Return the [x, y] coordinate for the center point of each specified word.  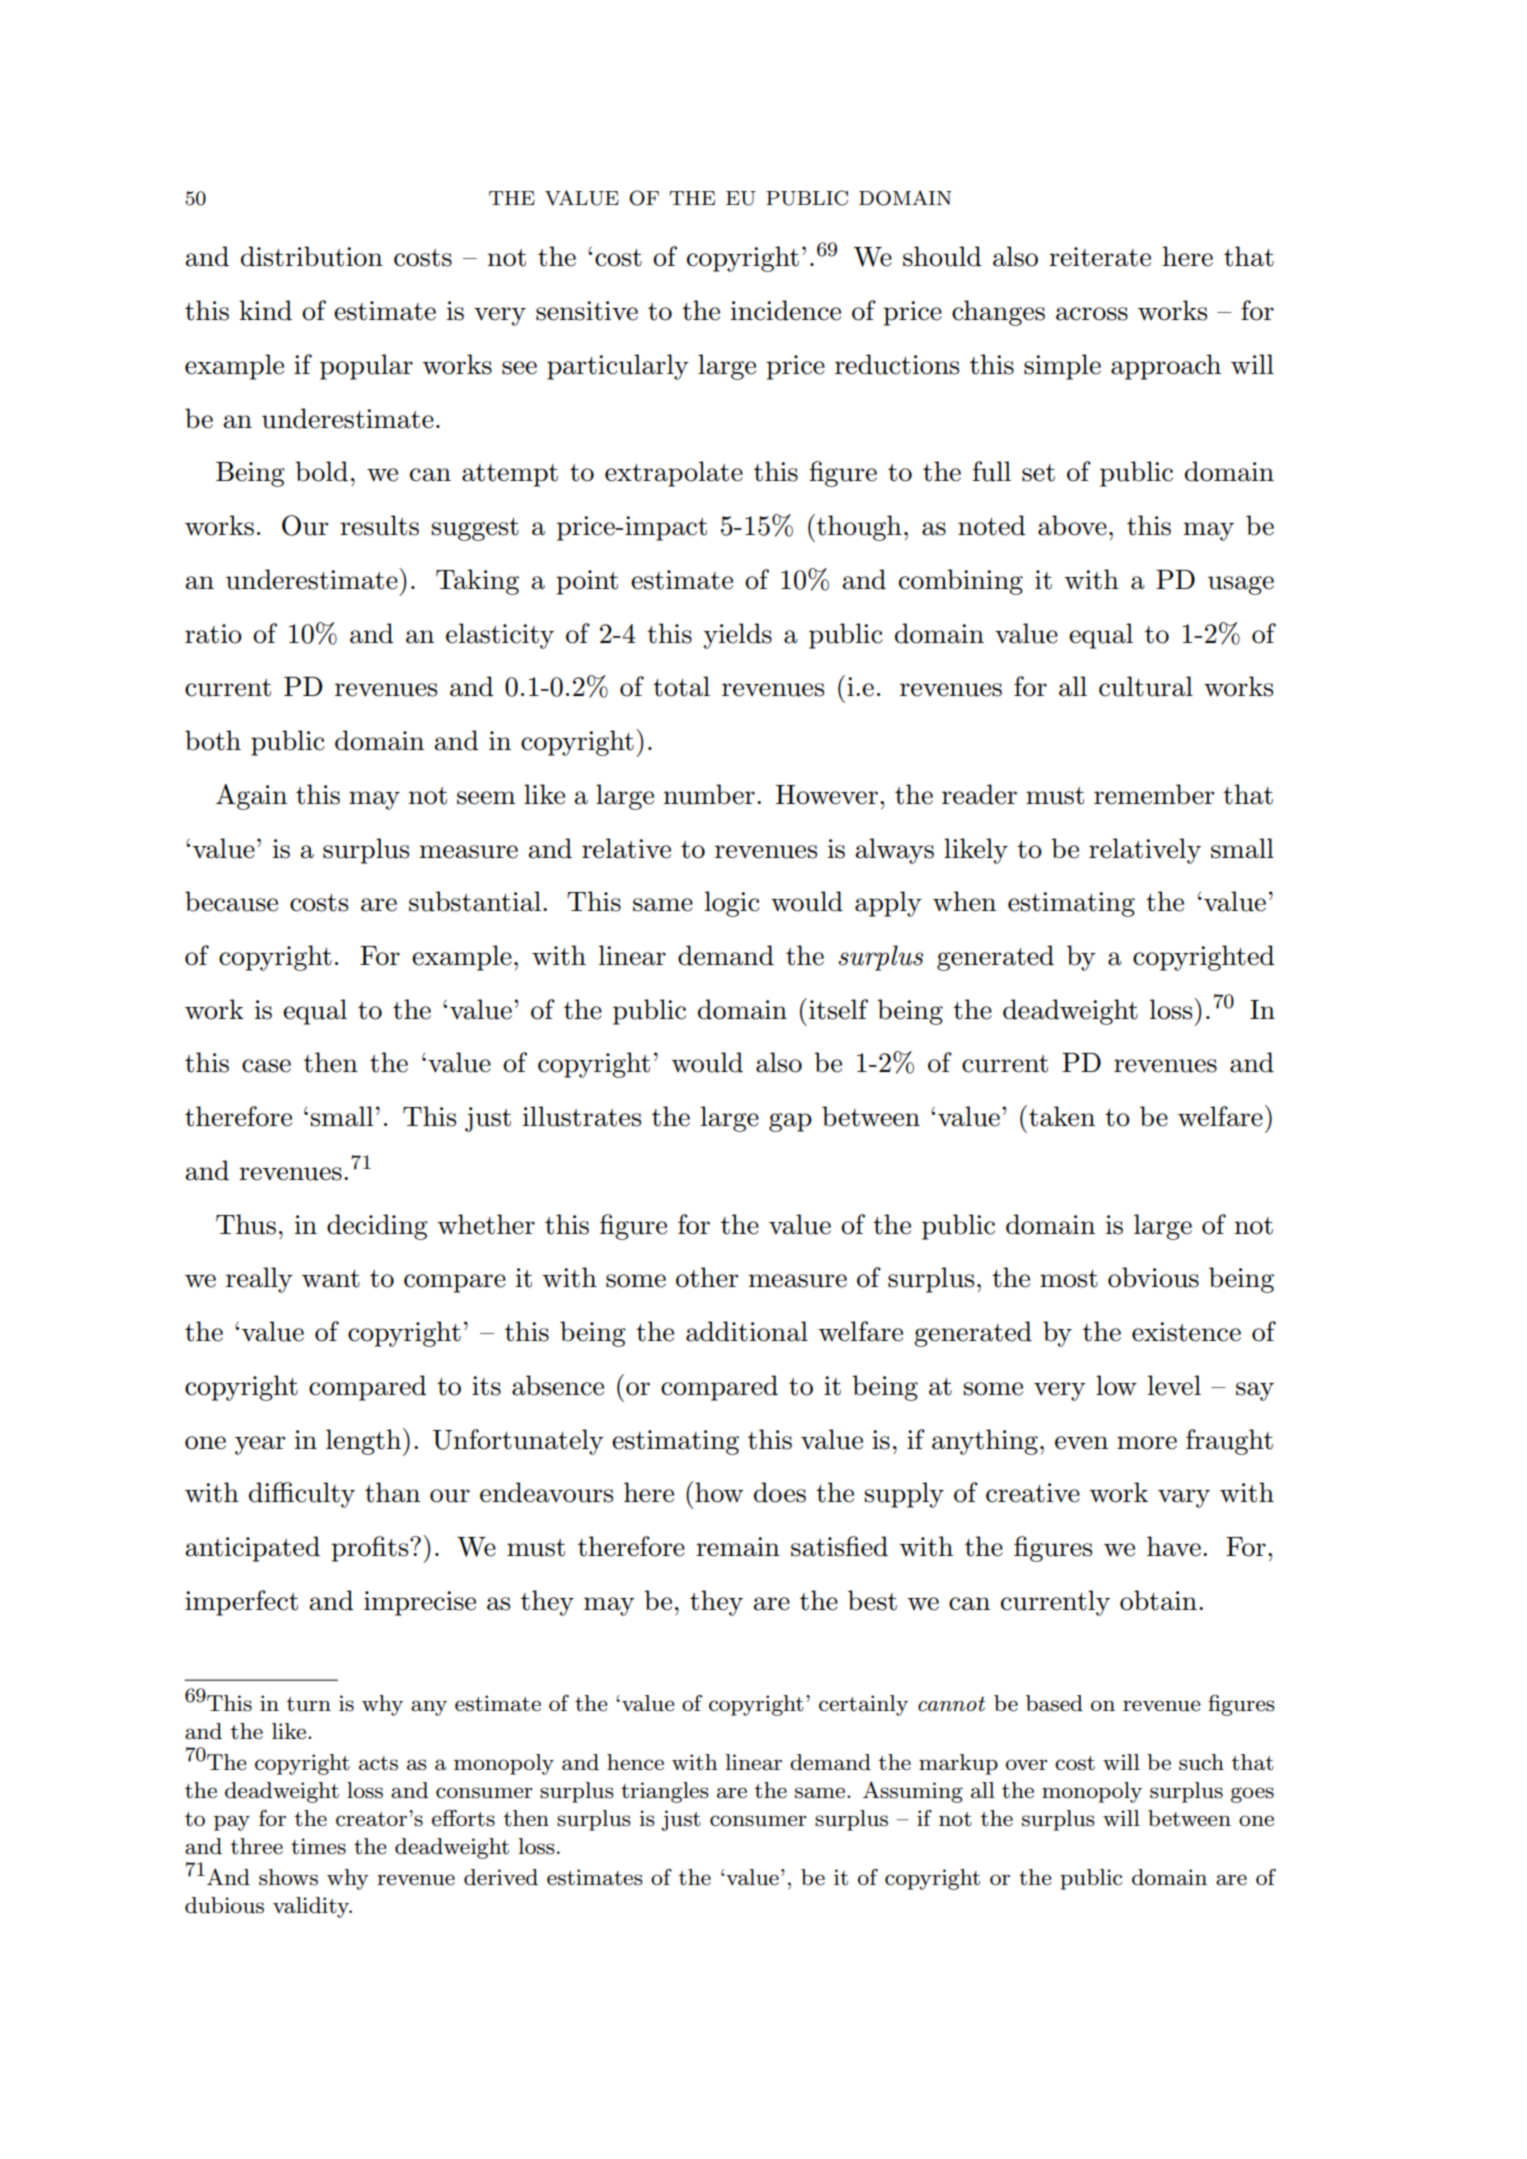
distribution [312, 256]
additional [747, 1331]
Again [251, 797]
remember [1154, 794]
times [318, 1846]
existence [1186, 1332]
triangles [665, 1792]
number [709, 794]
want [331, 1279]
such [1201, 1762]
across [1092, 314]
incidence [786, 310]
